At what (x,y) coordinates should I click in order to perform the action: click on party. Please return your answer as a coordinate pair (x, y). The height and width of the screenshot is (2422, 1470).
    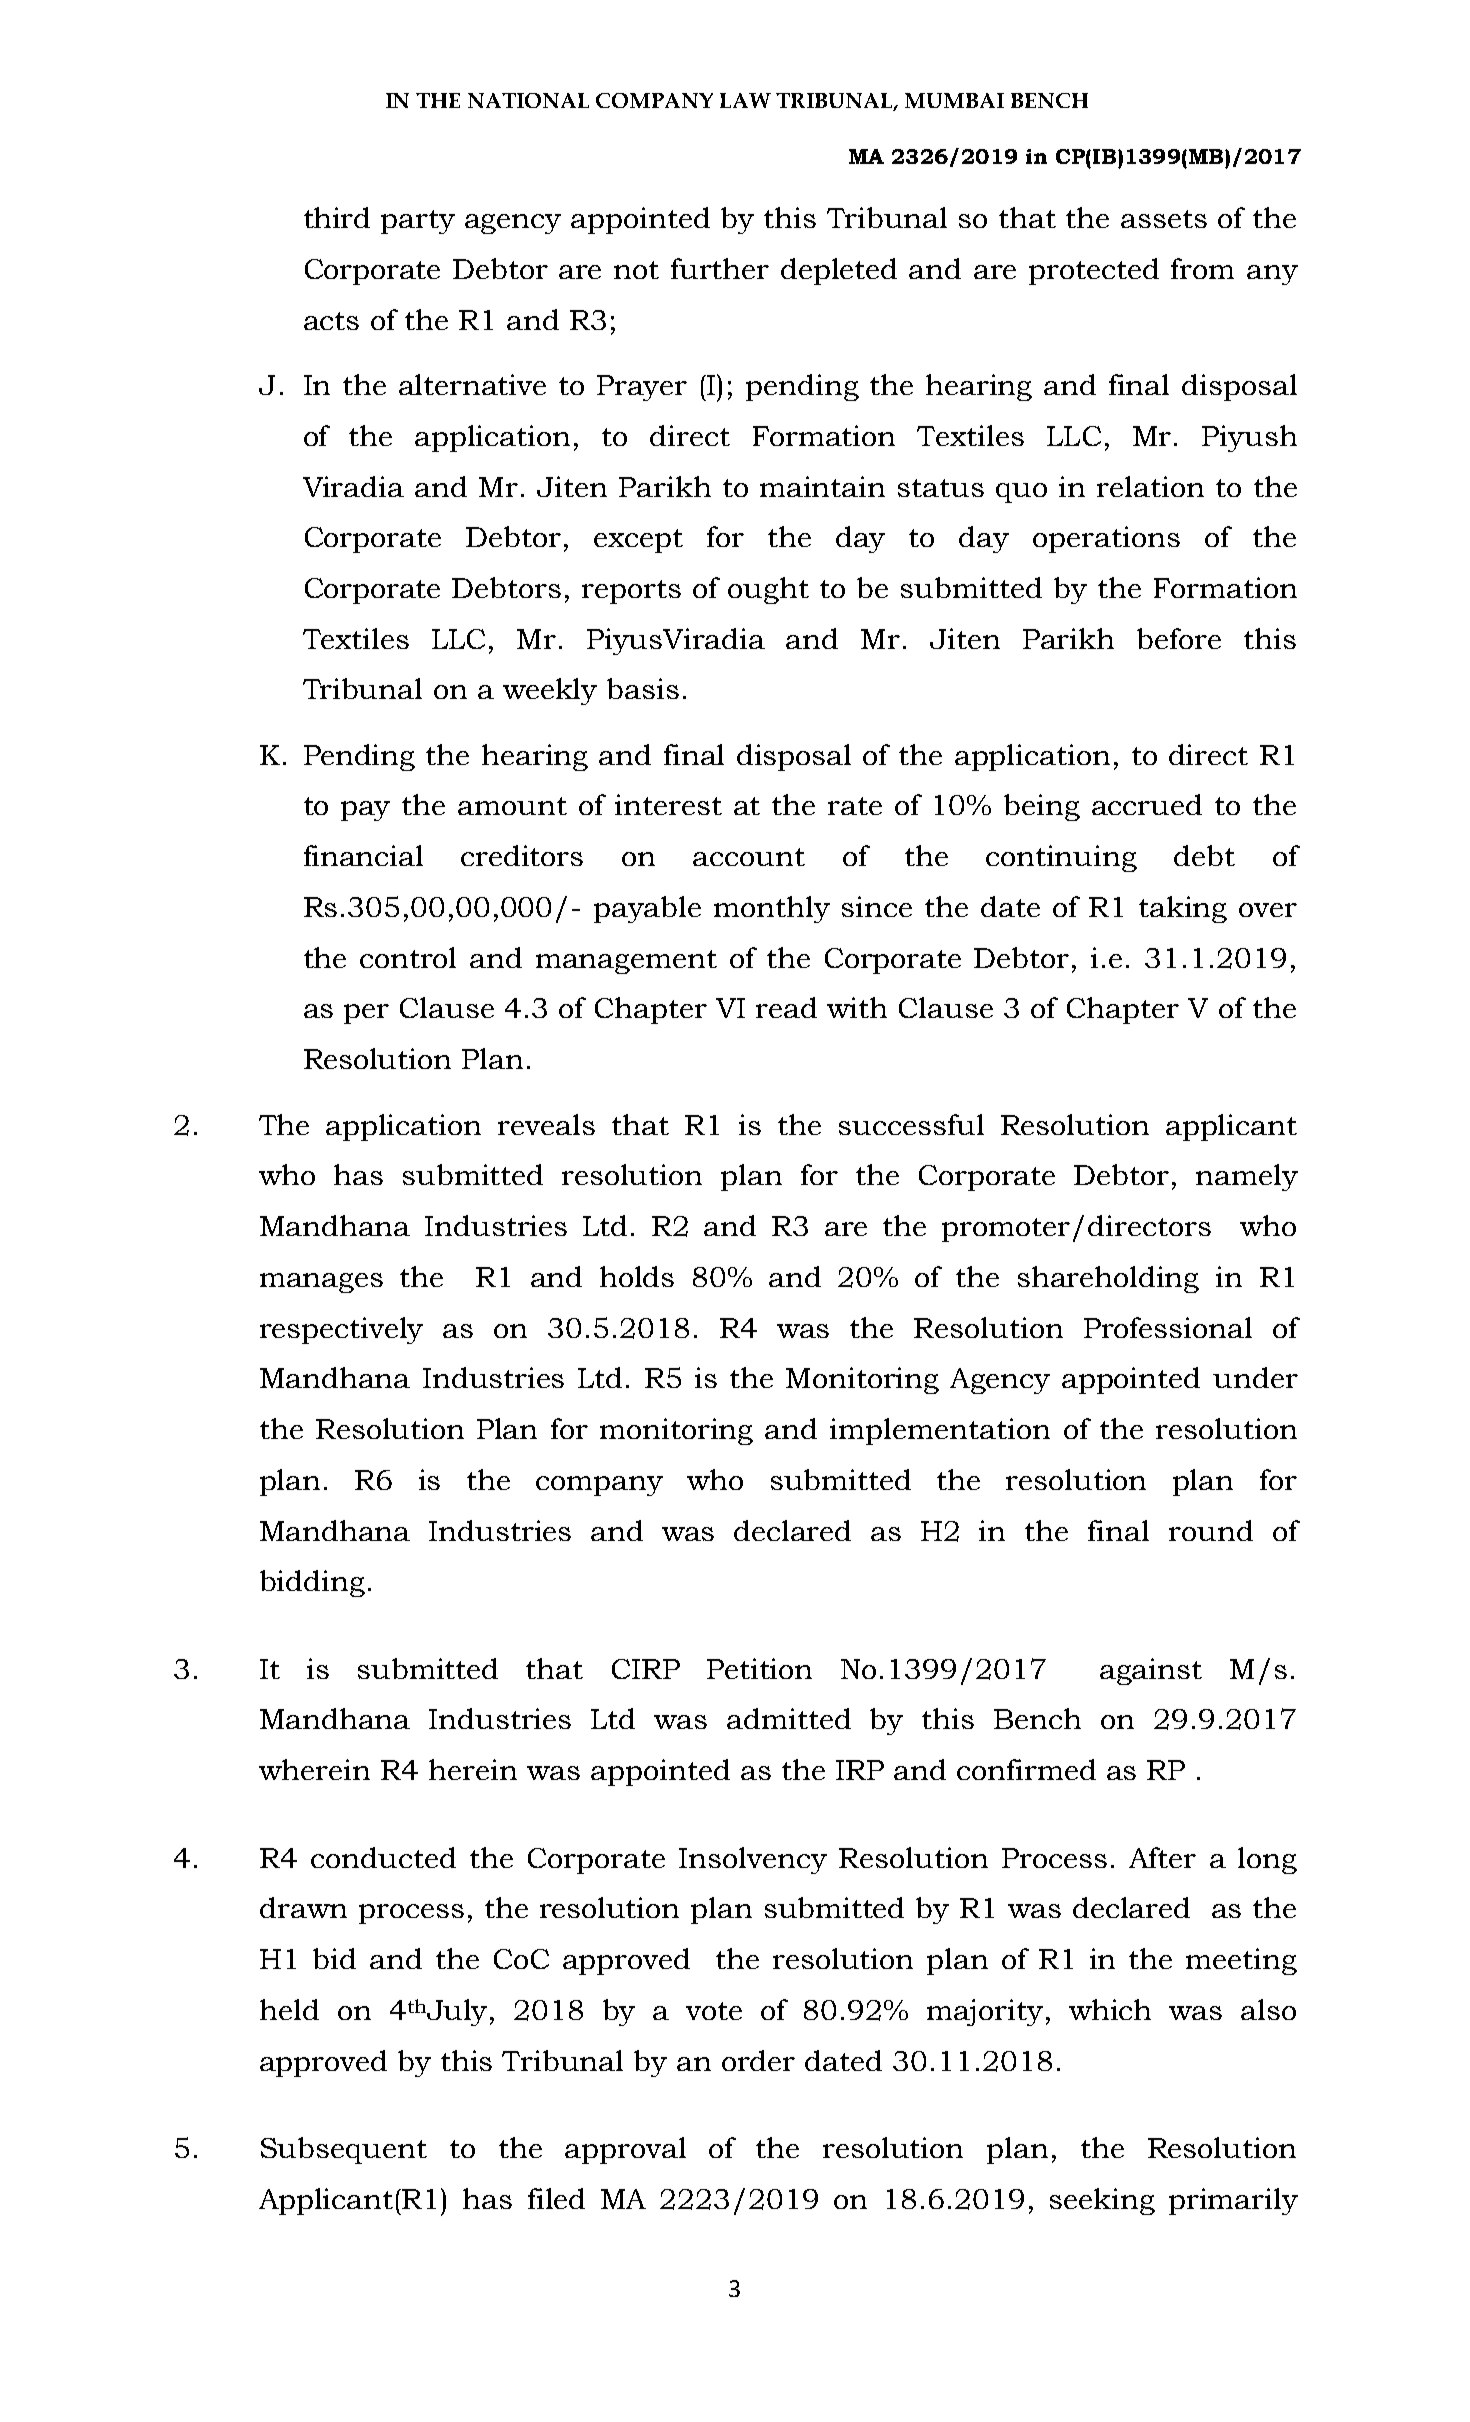
    Looking at the image, I should click on (418, 222).
